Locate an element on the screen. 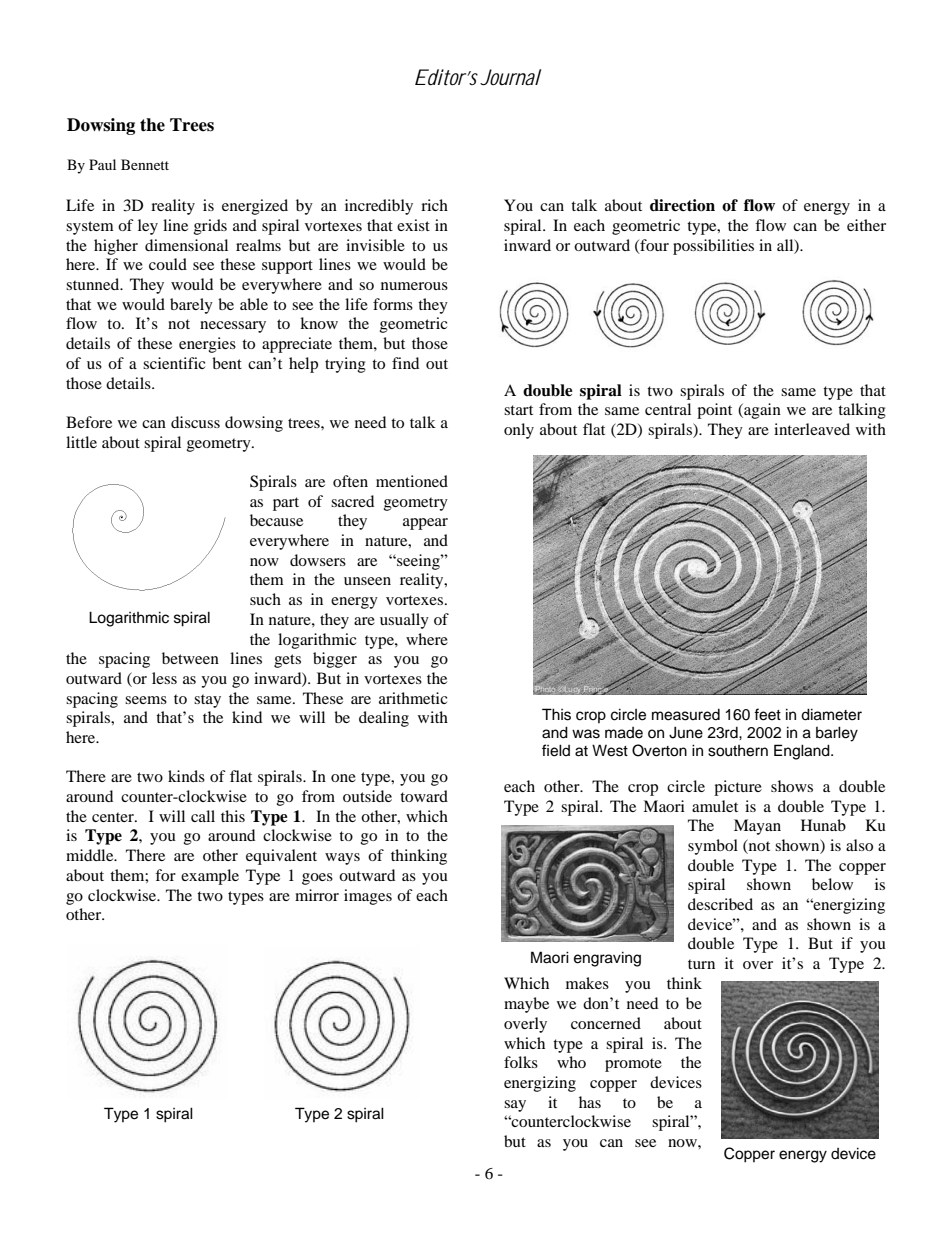  toward is located at coordinates (424, 796).
